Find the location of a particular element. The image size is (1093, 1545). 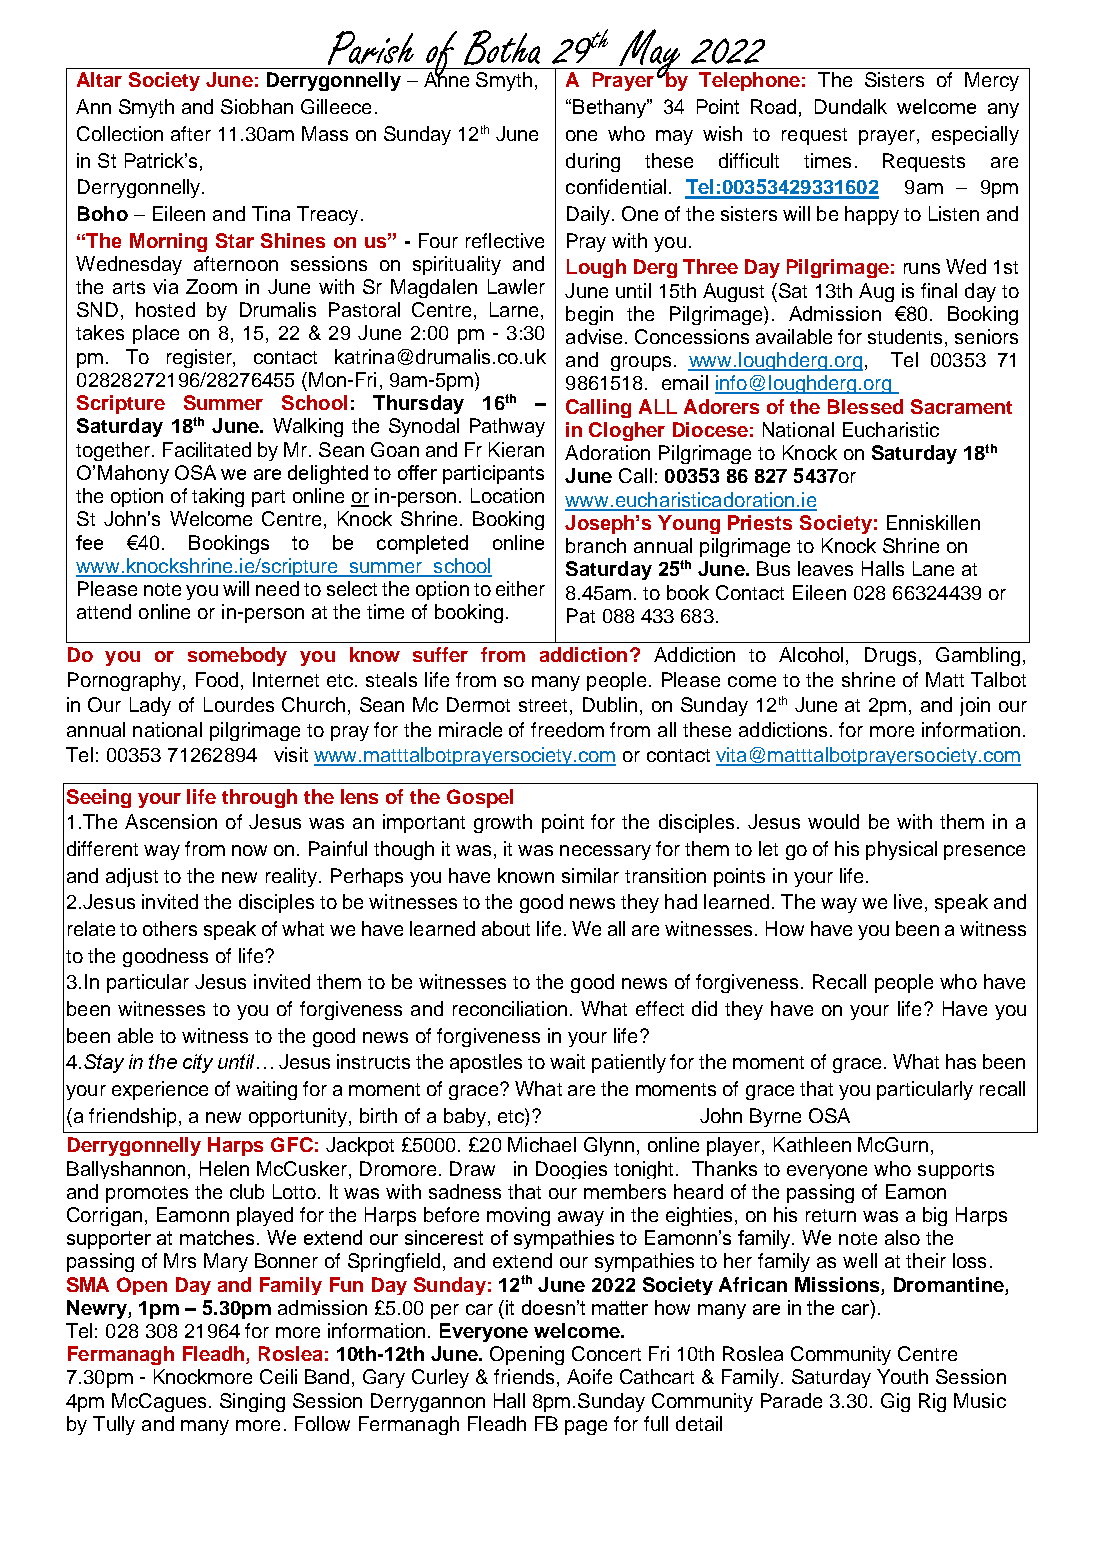

Singing is located at coordinates (252, 1402).
